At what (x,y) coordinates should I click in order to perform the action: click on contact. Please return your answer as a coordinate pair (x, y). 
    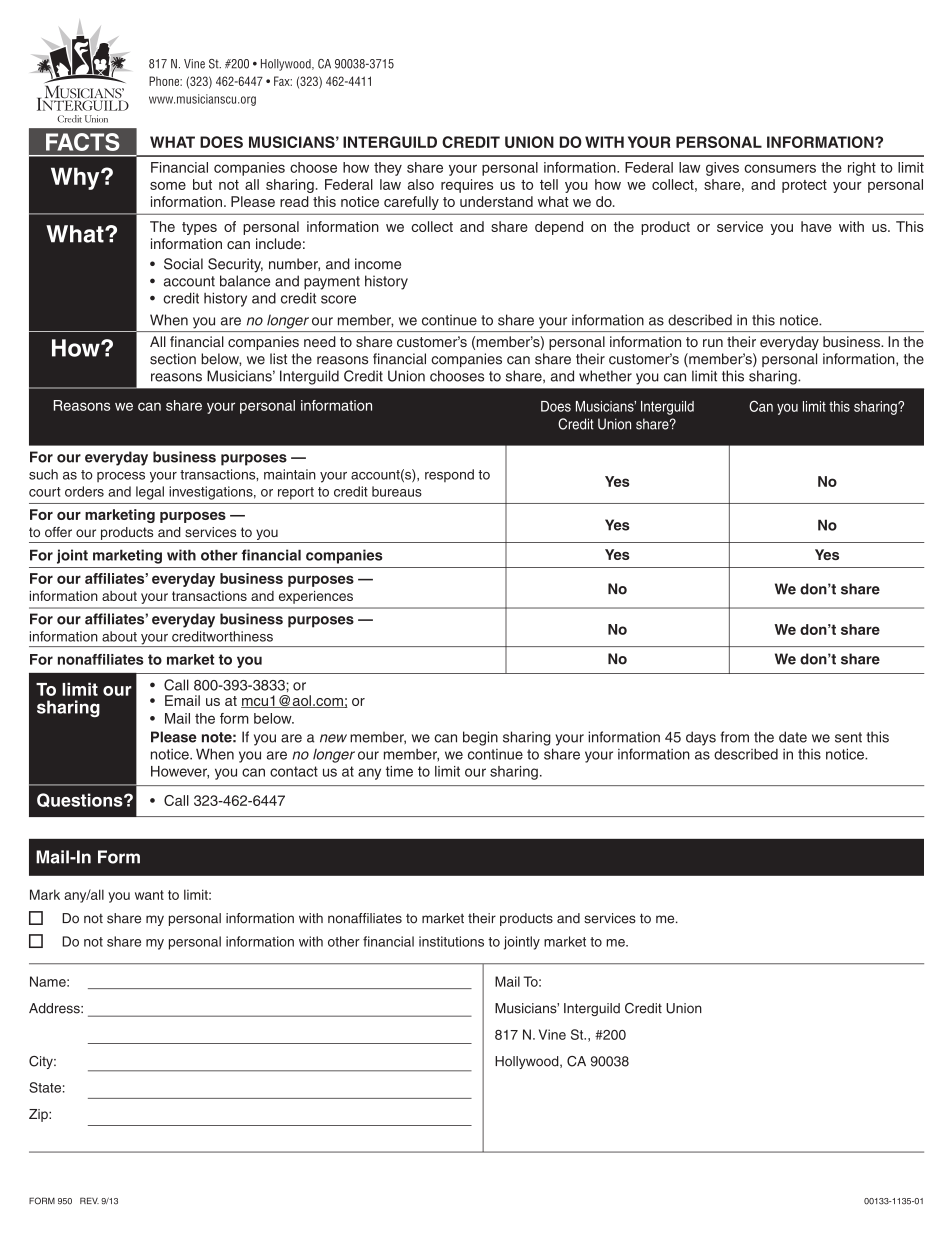
    Looking at the image, I should click on (294, 771).
